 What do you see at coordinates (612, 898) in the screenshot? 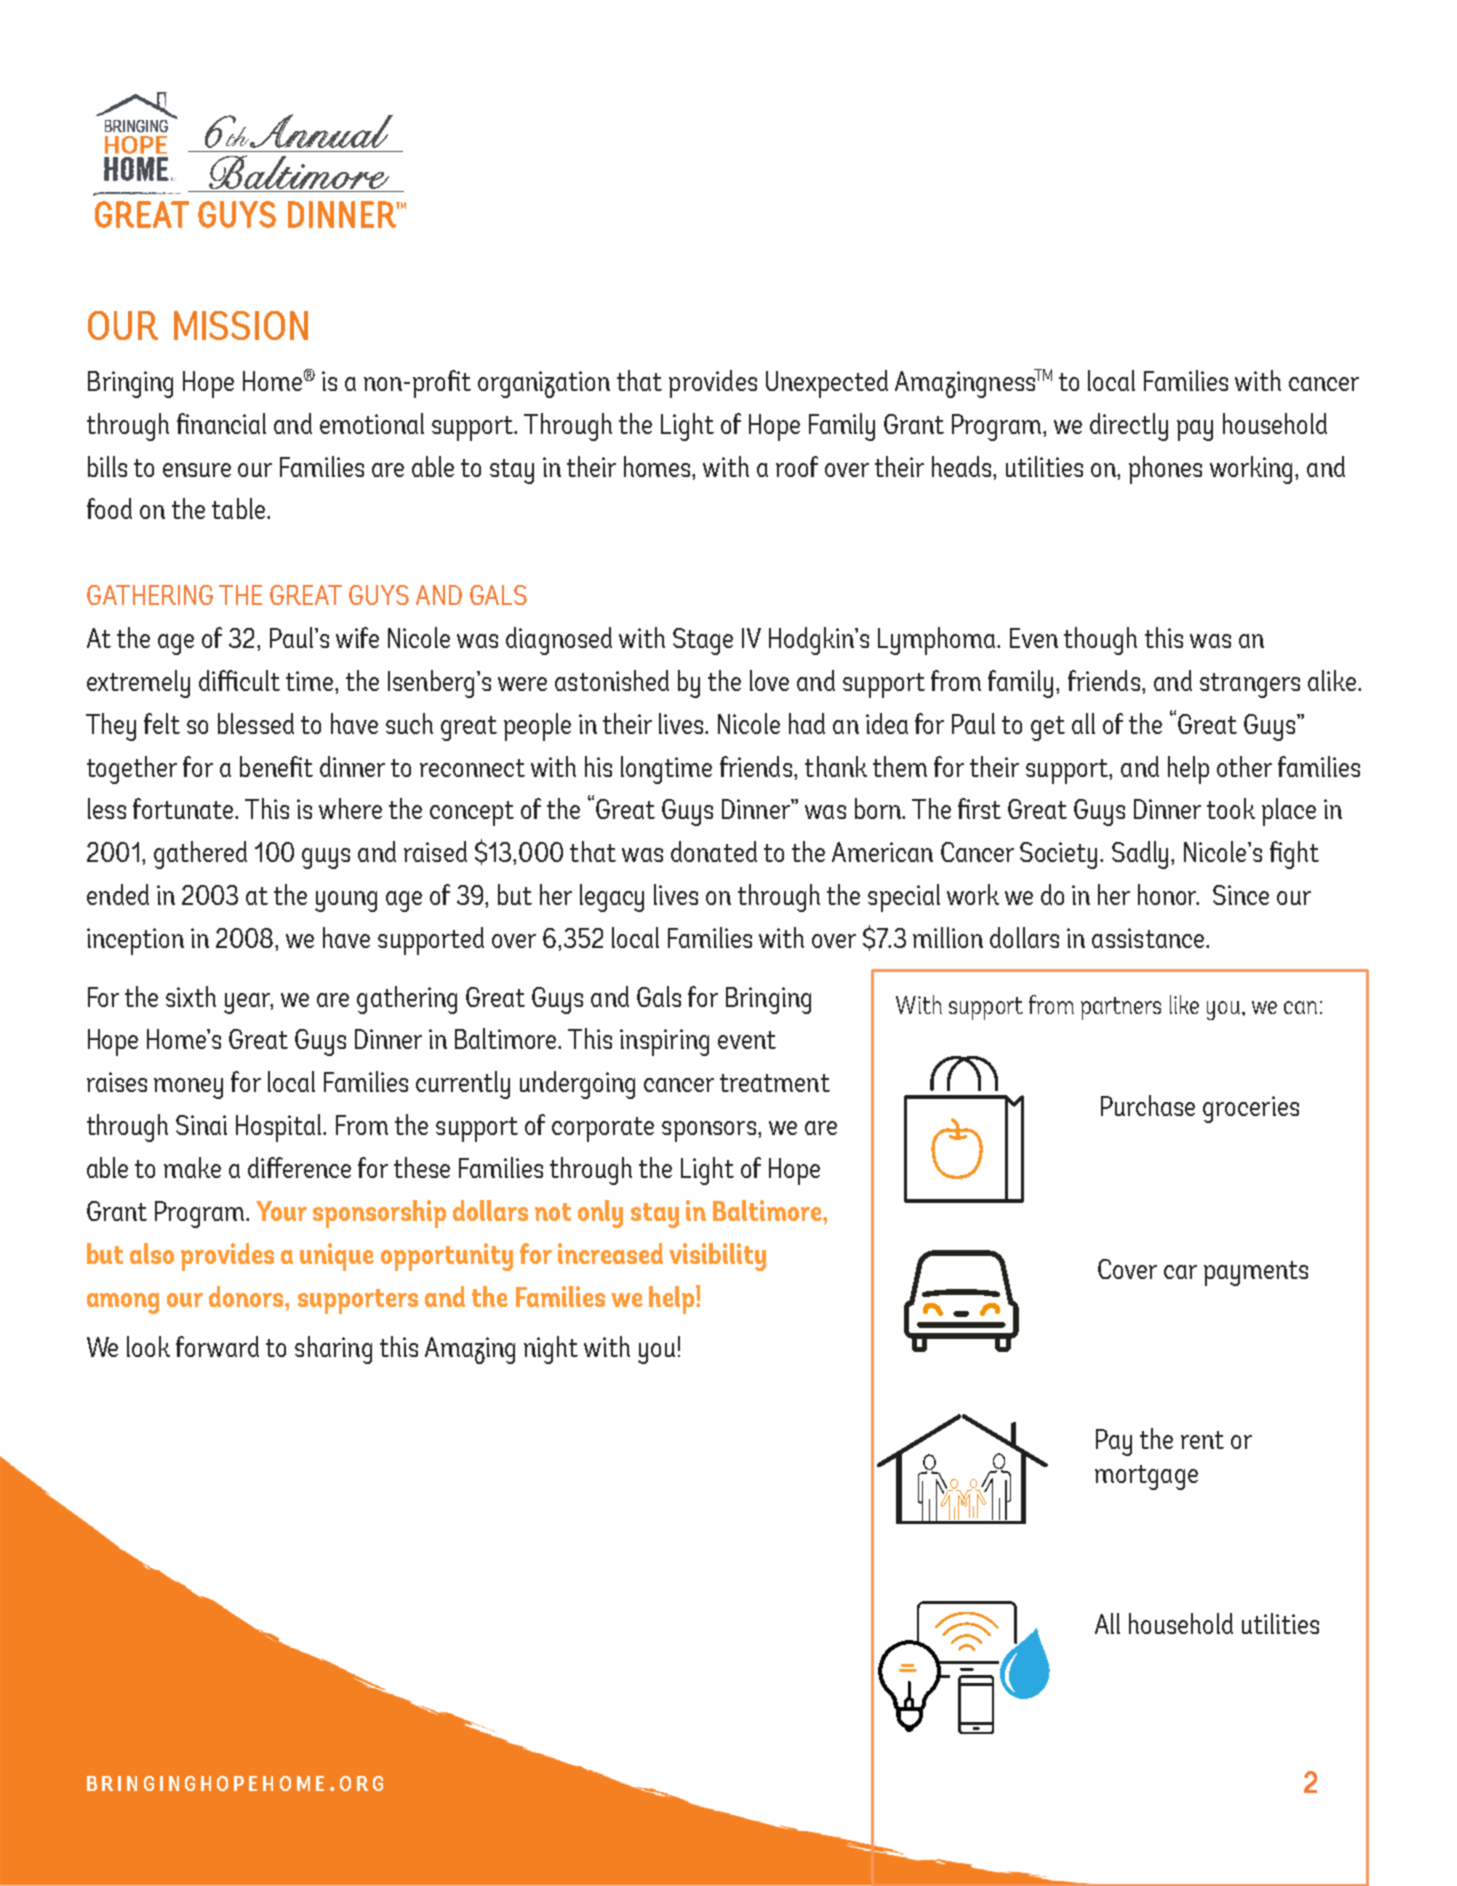
I see `legacy` at bounding box center [612, 898].
